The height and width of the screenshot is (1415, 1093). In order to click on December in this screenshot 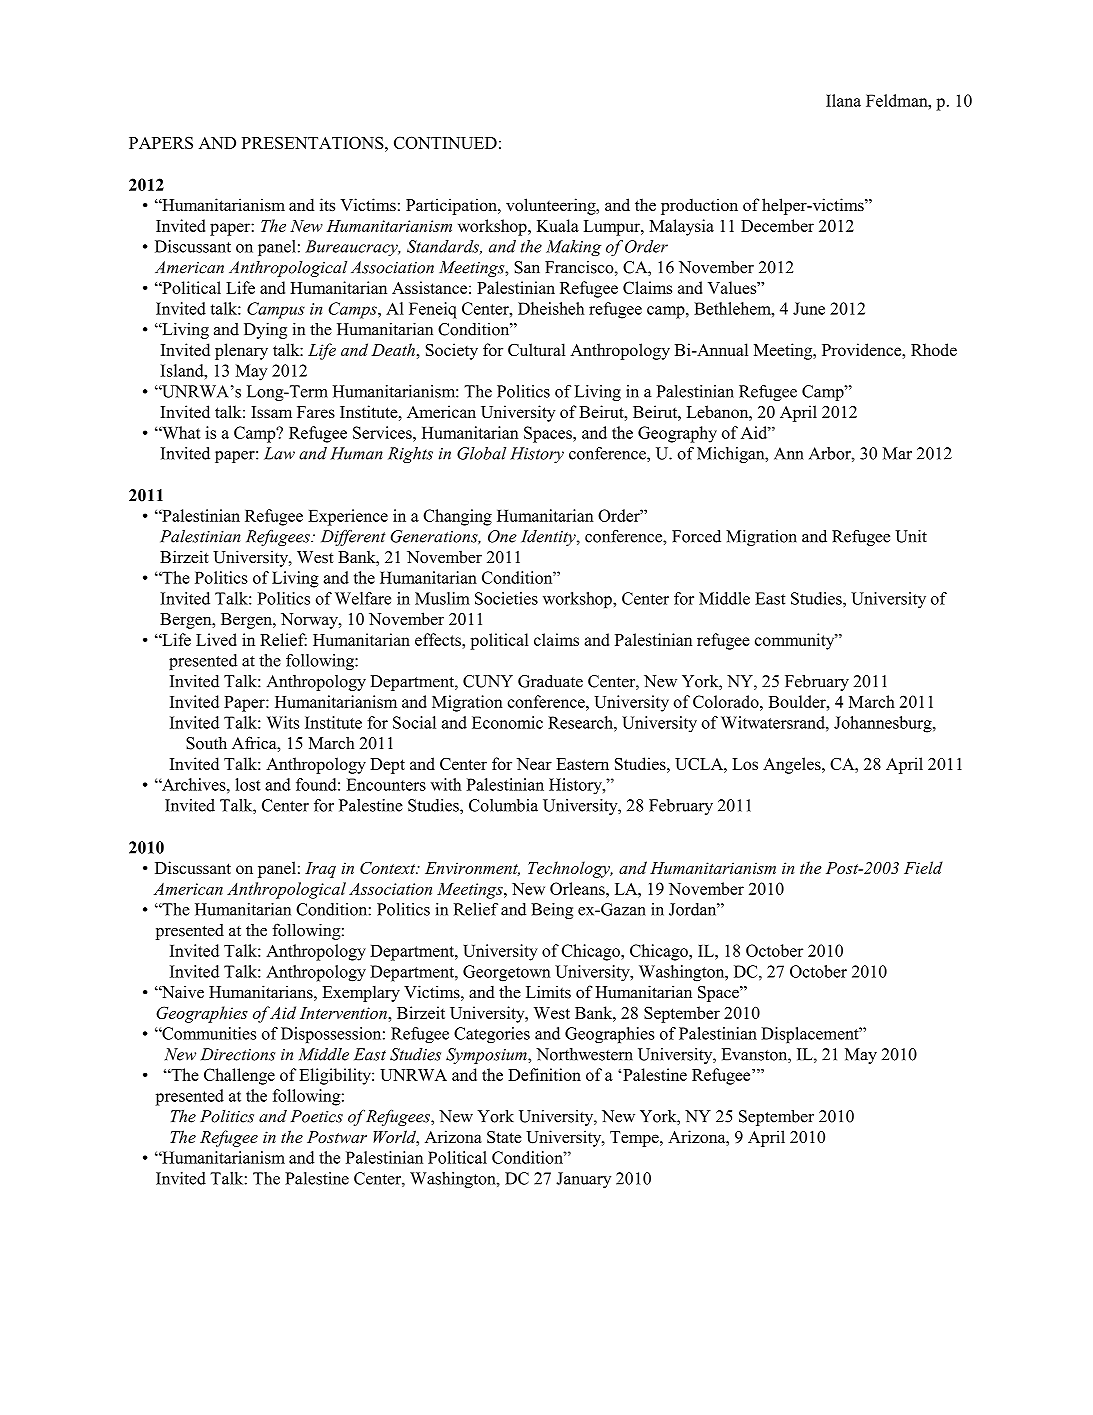, I will do `click(777, 225)`.
